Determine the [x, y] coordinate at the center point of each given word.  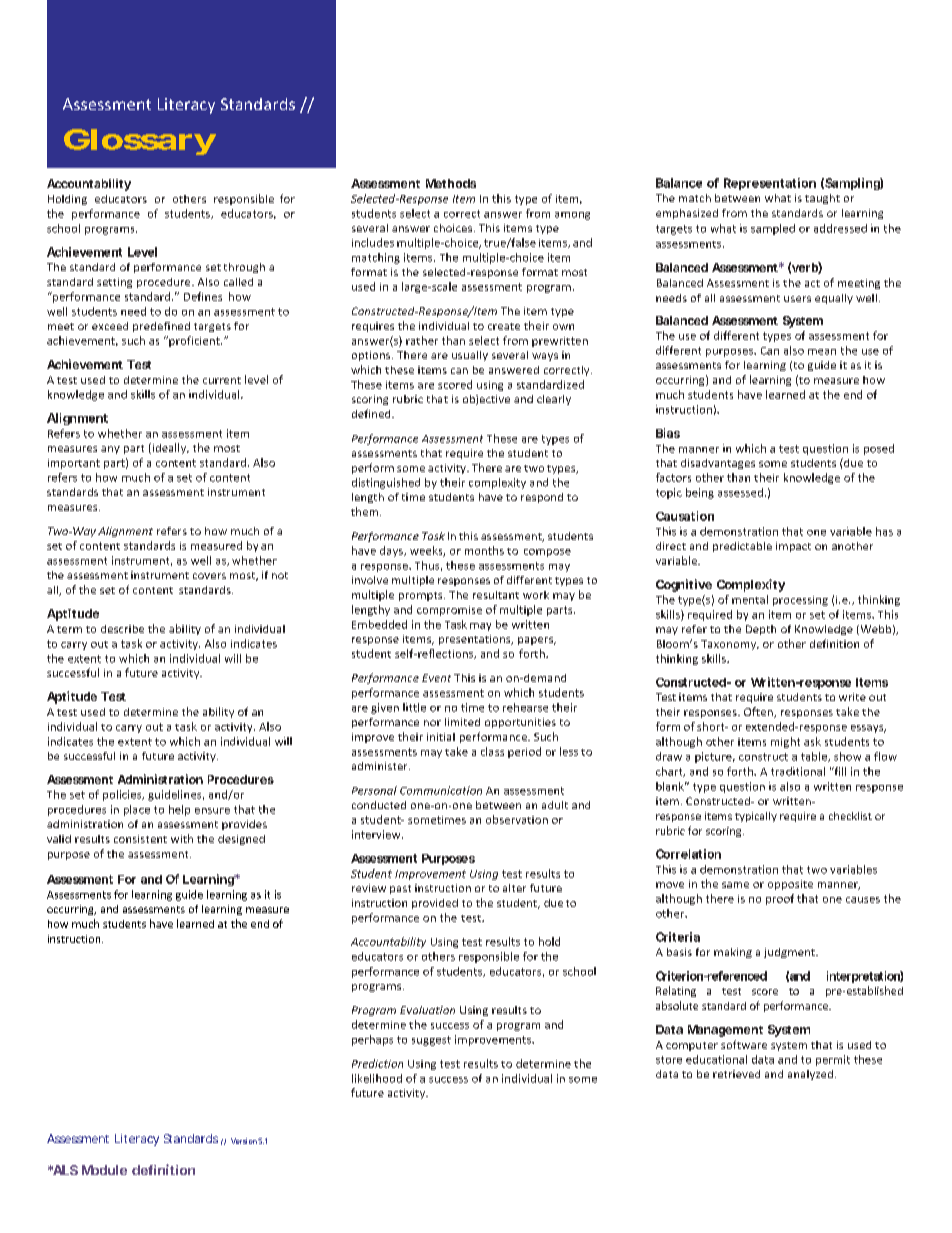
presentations [476, 640]
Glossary [140, 142]
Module [104, 1170]
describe [122, 629]
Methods [451, 183]
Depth [761, 630]
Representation [770, 184]
